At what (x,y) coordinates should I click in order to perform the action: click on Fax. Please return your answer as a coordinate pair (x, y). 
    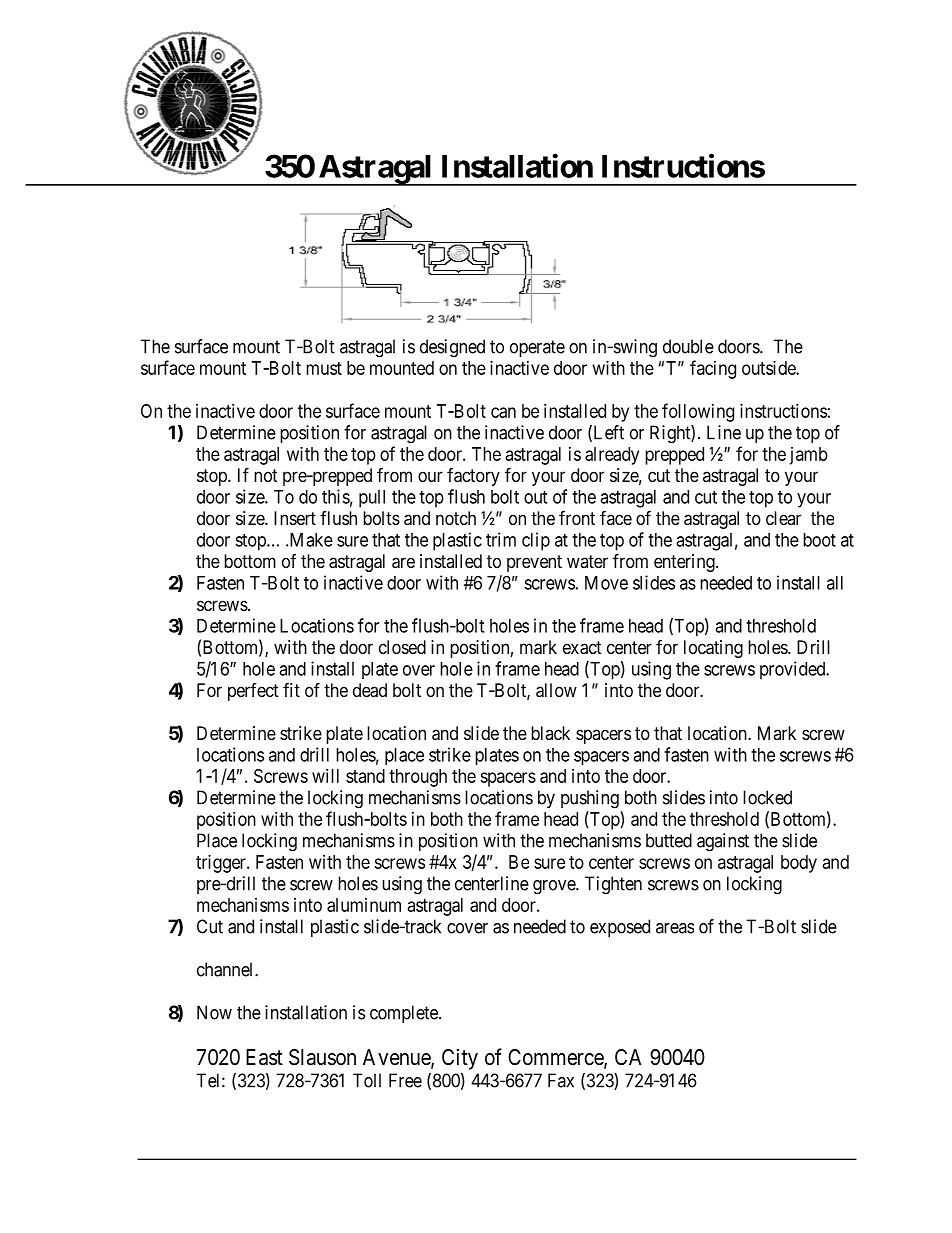
    Looking at the image, I should click on (561, 1080).
